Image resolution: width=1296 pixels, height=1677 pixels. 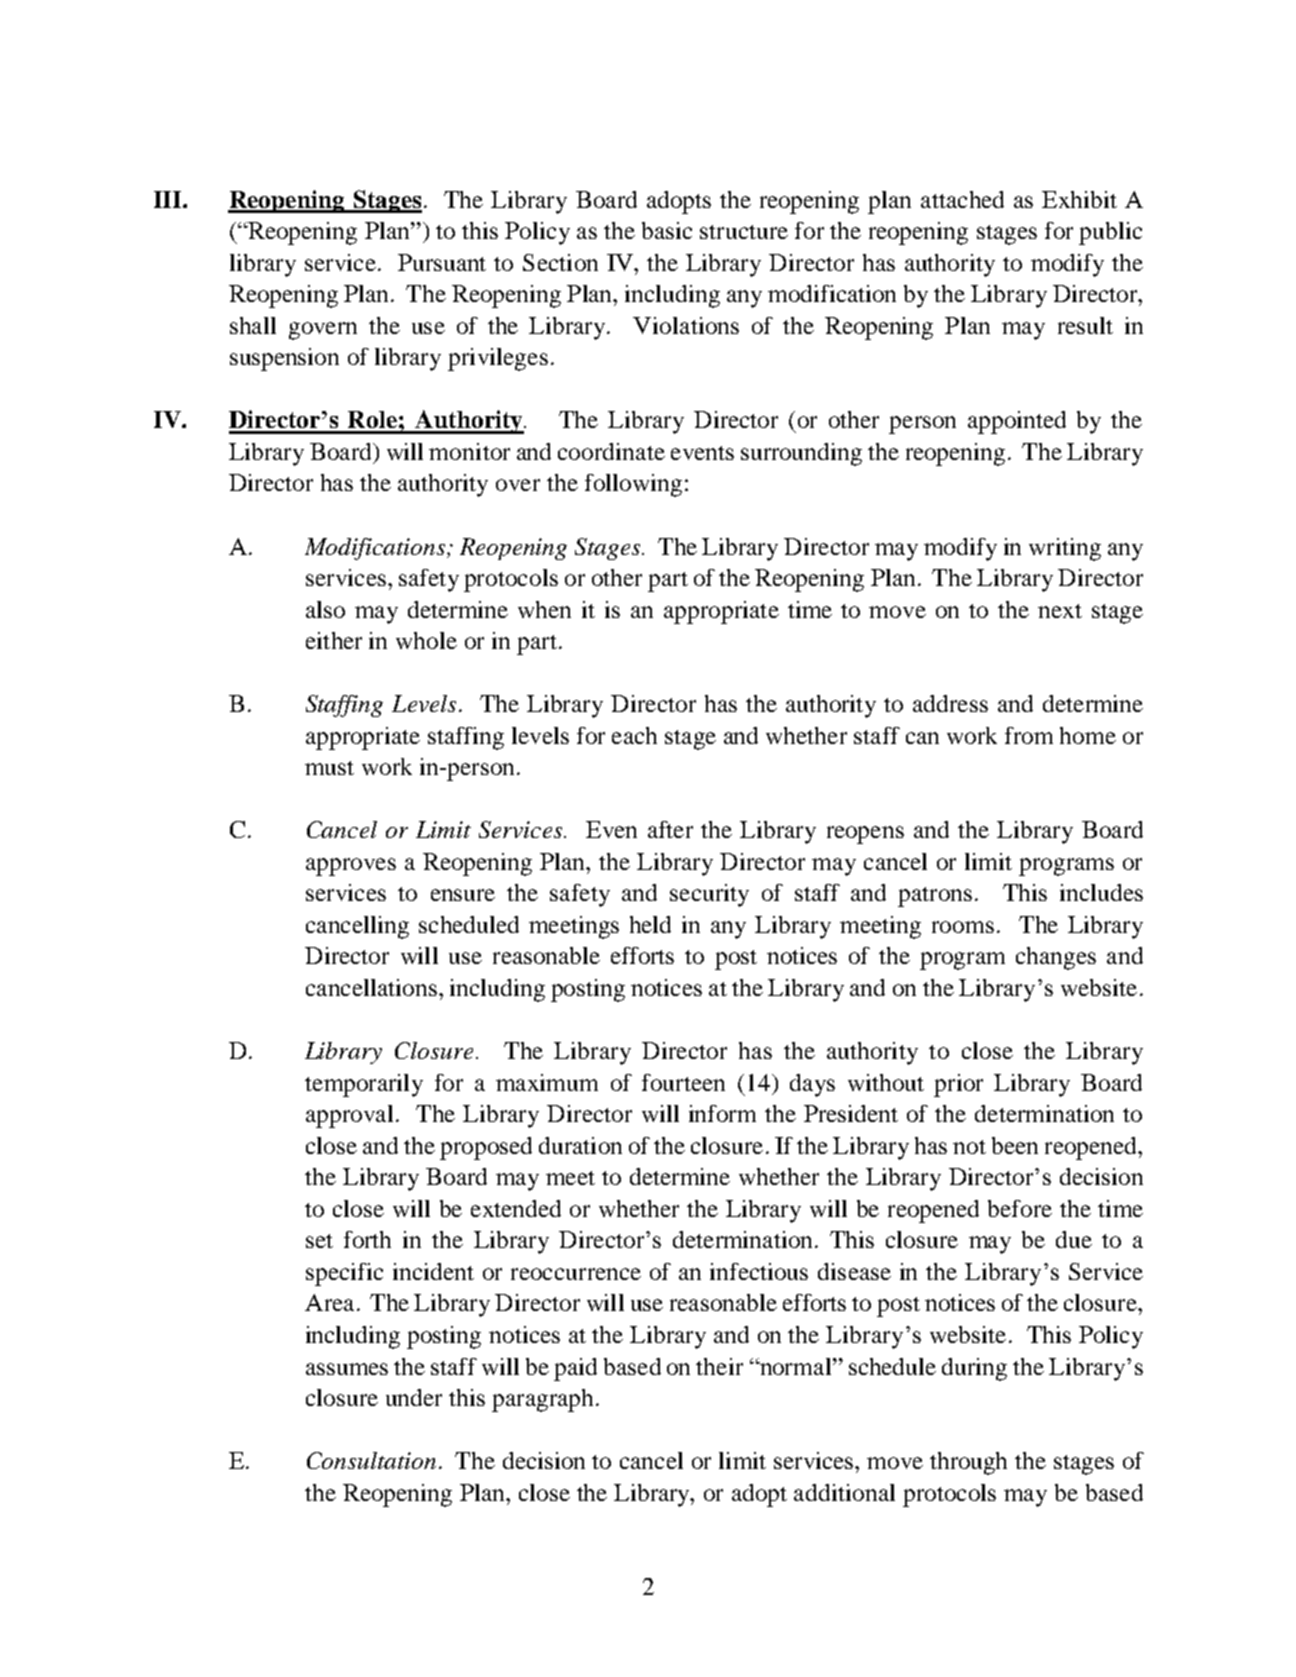 What do you see at coordinates (1060, 611) in the screenshot?
I see `next` at bounding box center [1060, 611].
